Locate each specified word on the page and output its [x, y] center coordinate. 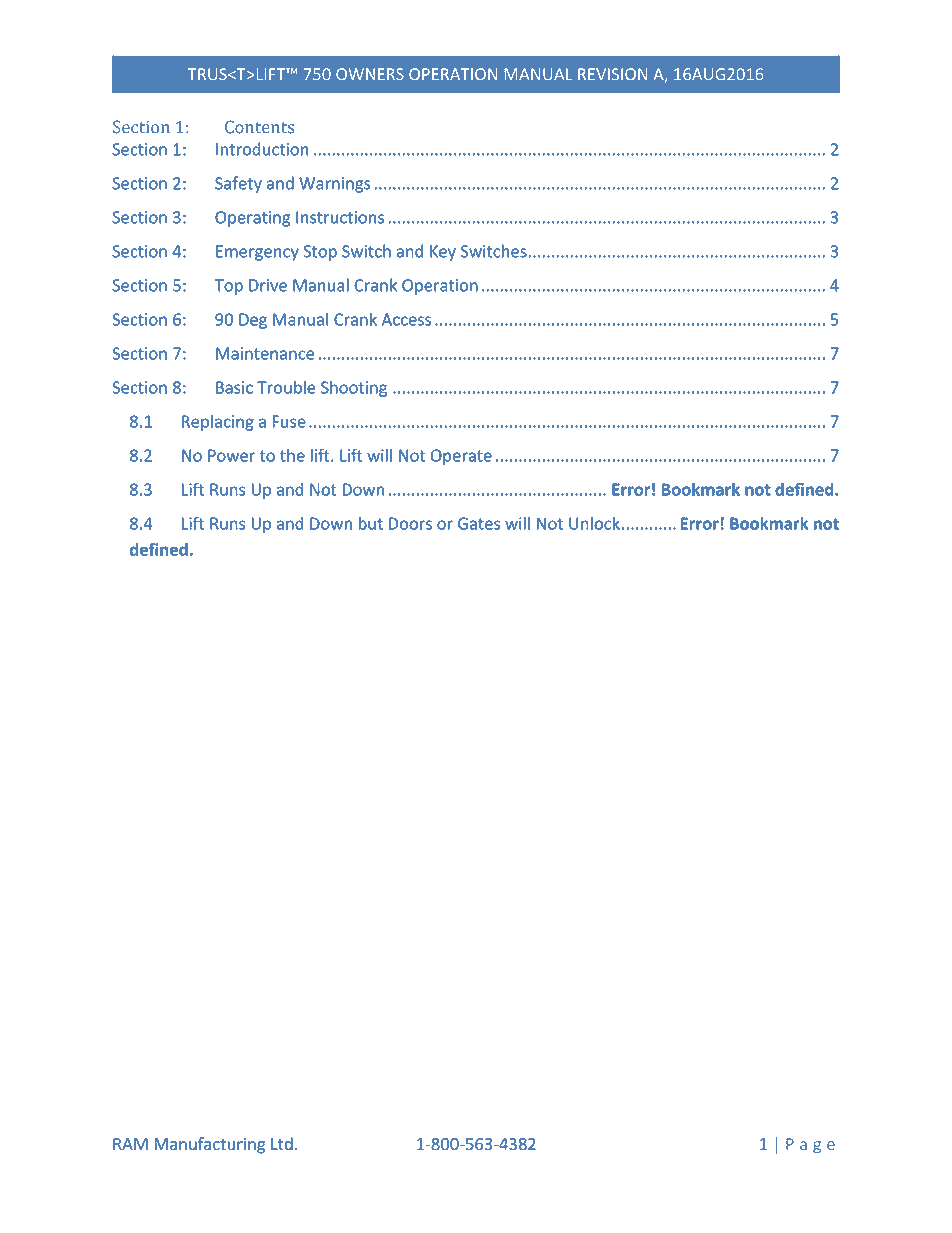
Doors [410, 523]
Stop [320, 253]
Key [443, 253]
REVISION [612, 74]
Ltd [282, 1144]
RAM [130, 1144]
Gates [479, 523]
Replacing [218, 423]
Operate [461, 457]
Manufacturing [209, 1145]
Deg [253, 321]
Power [231, 455]
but [370, 523]
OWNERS [370, 74]
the [292, 455]
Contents [259, 127]
